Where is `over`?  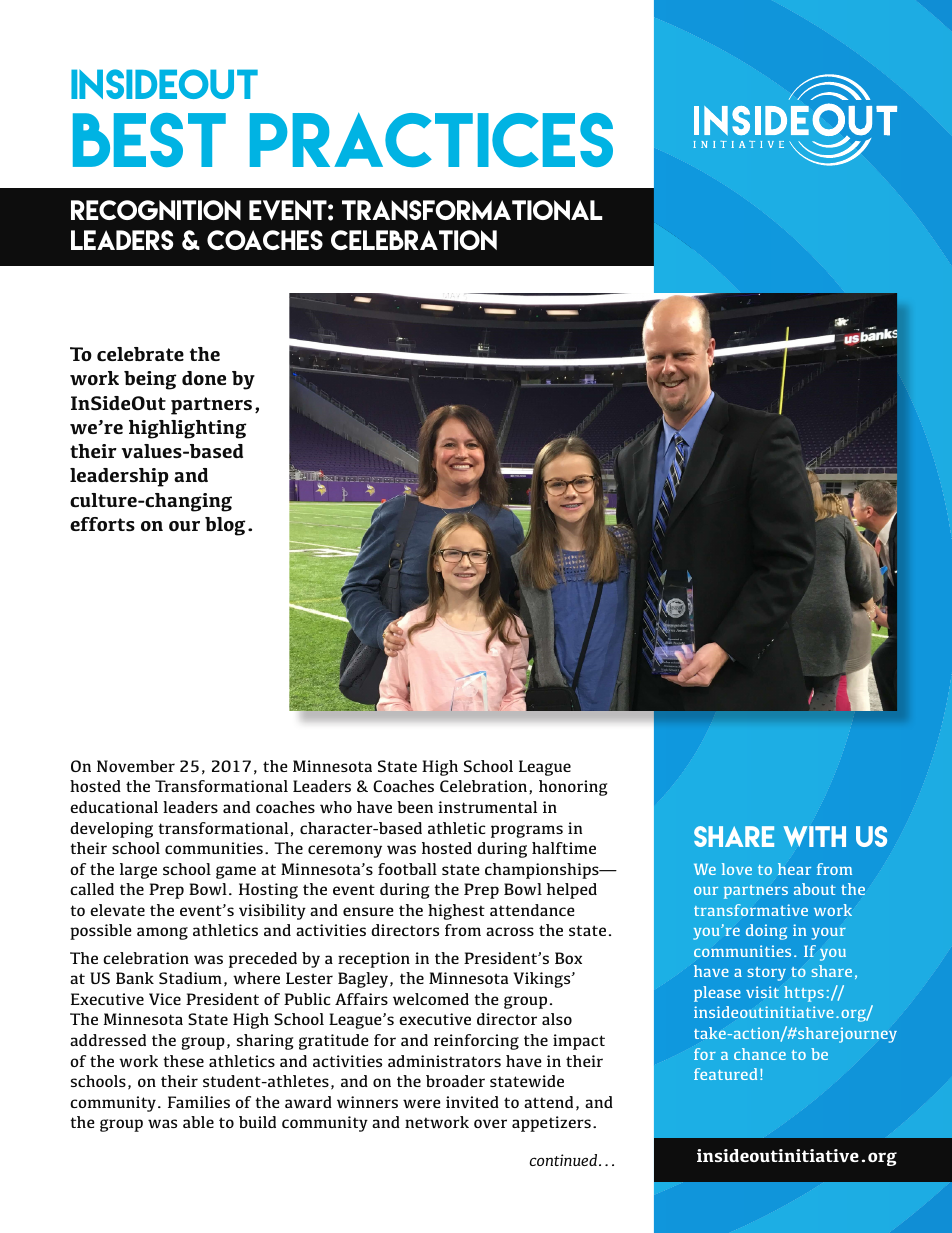 over is located at coordinates (490, 1123).
